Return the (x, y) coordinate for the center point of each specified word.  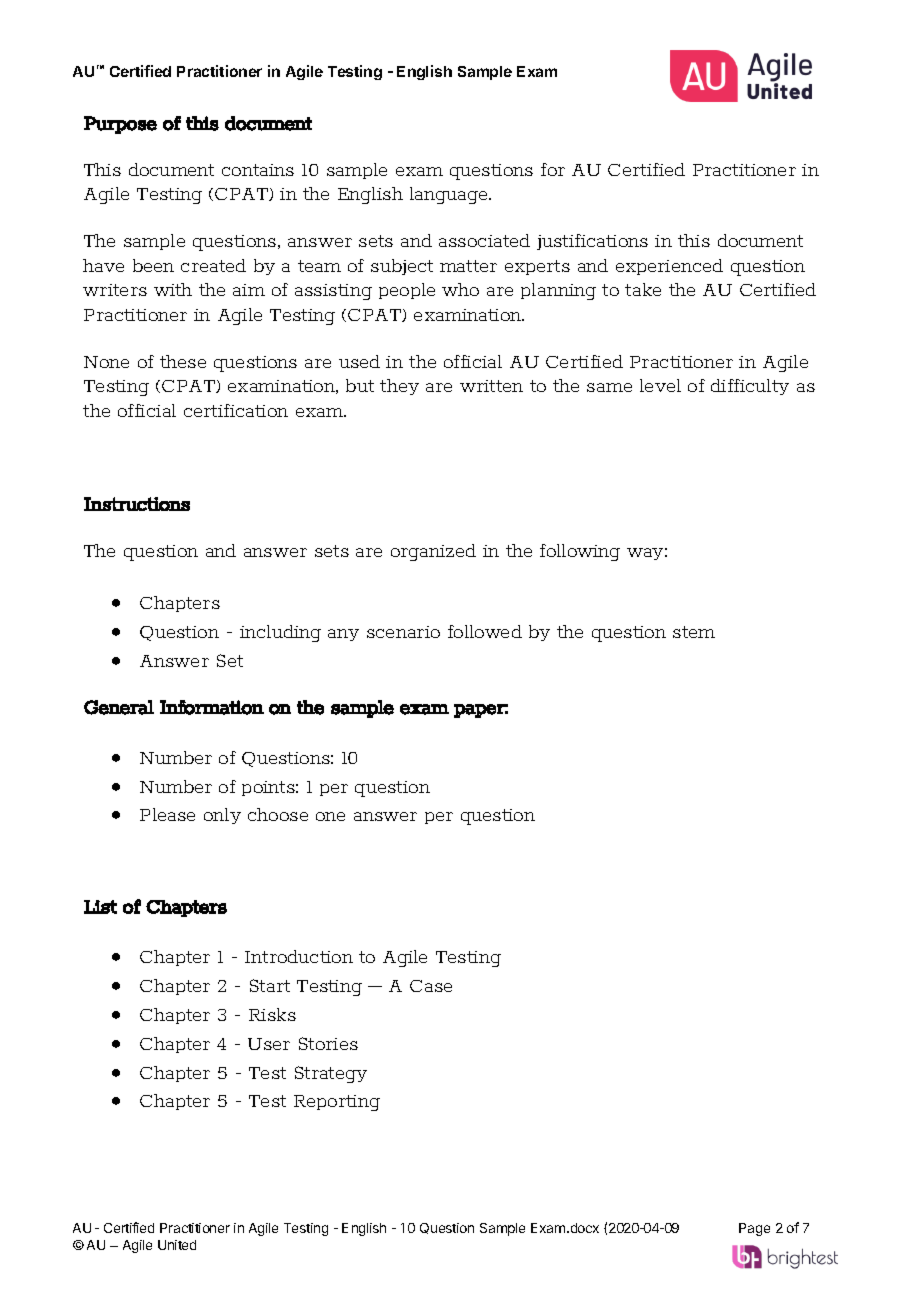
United (177, 1245)
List (100, 907)
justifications (592, 242)
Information (212, 707)
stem (694, 632)
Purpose (120, 125)
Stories (328, 1043)
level (660, 385)
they (399, 387)
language (450, 195)
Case (431, 986)
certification (236, 410)
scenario (403, 632)
